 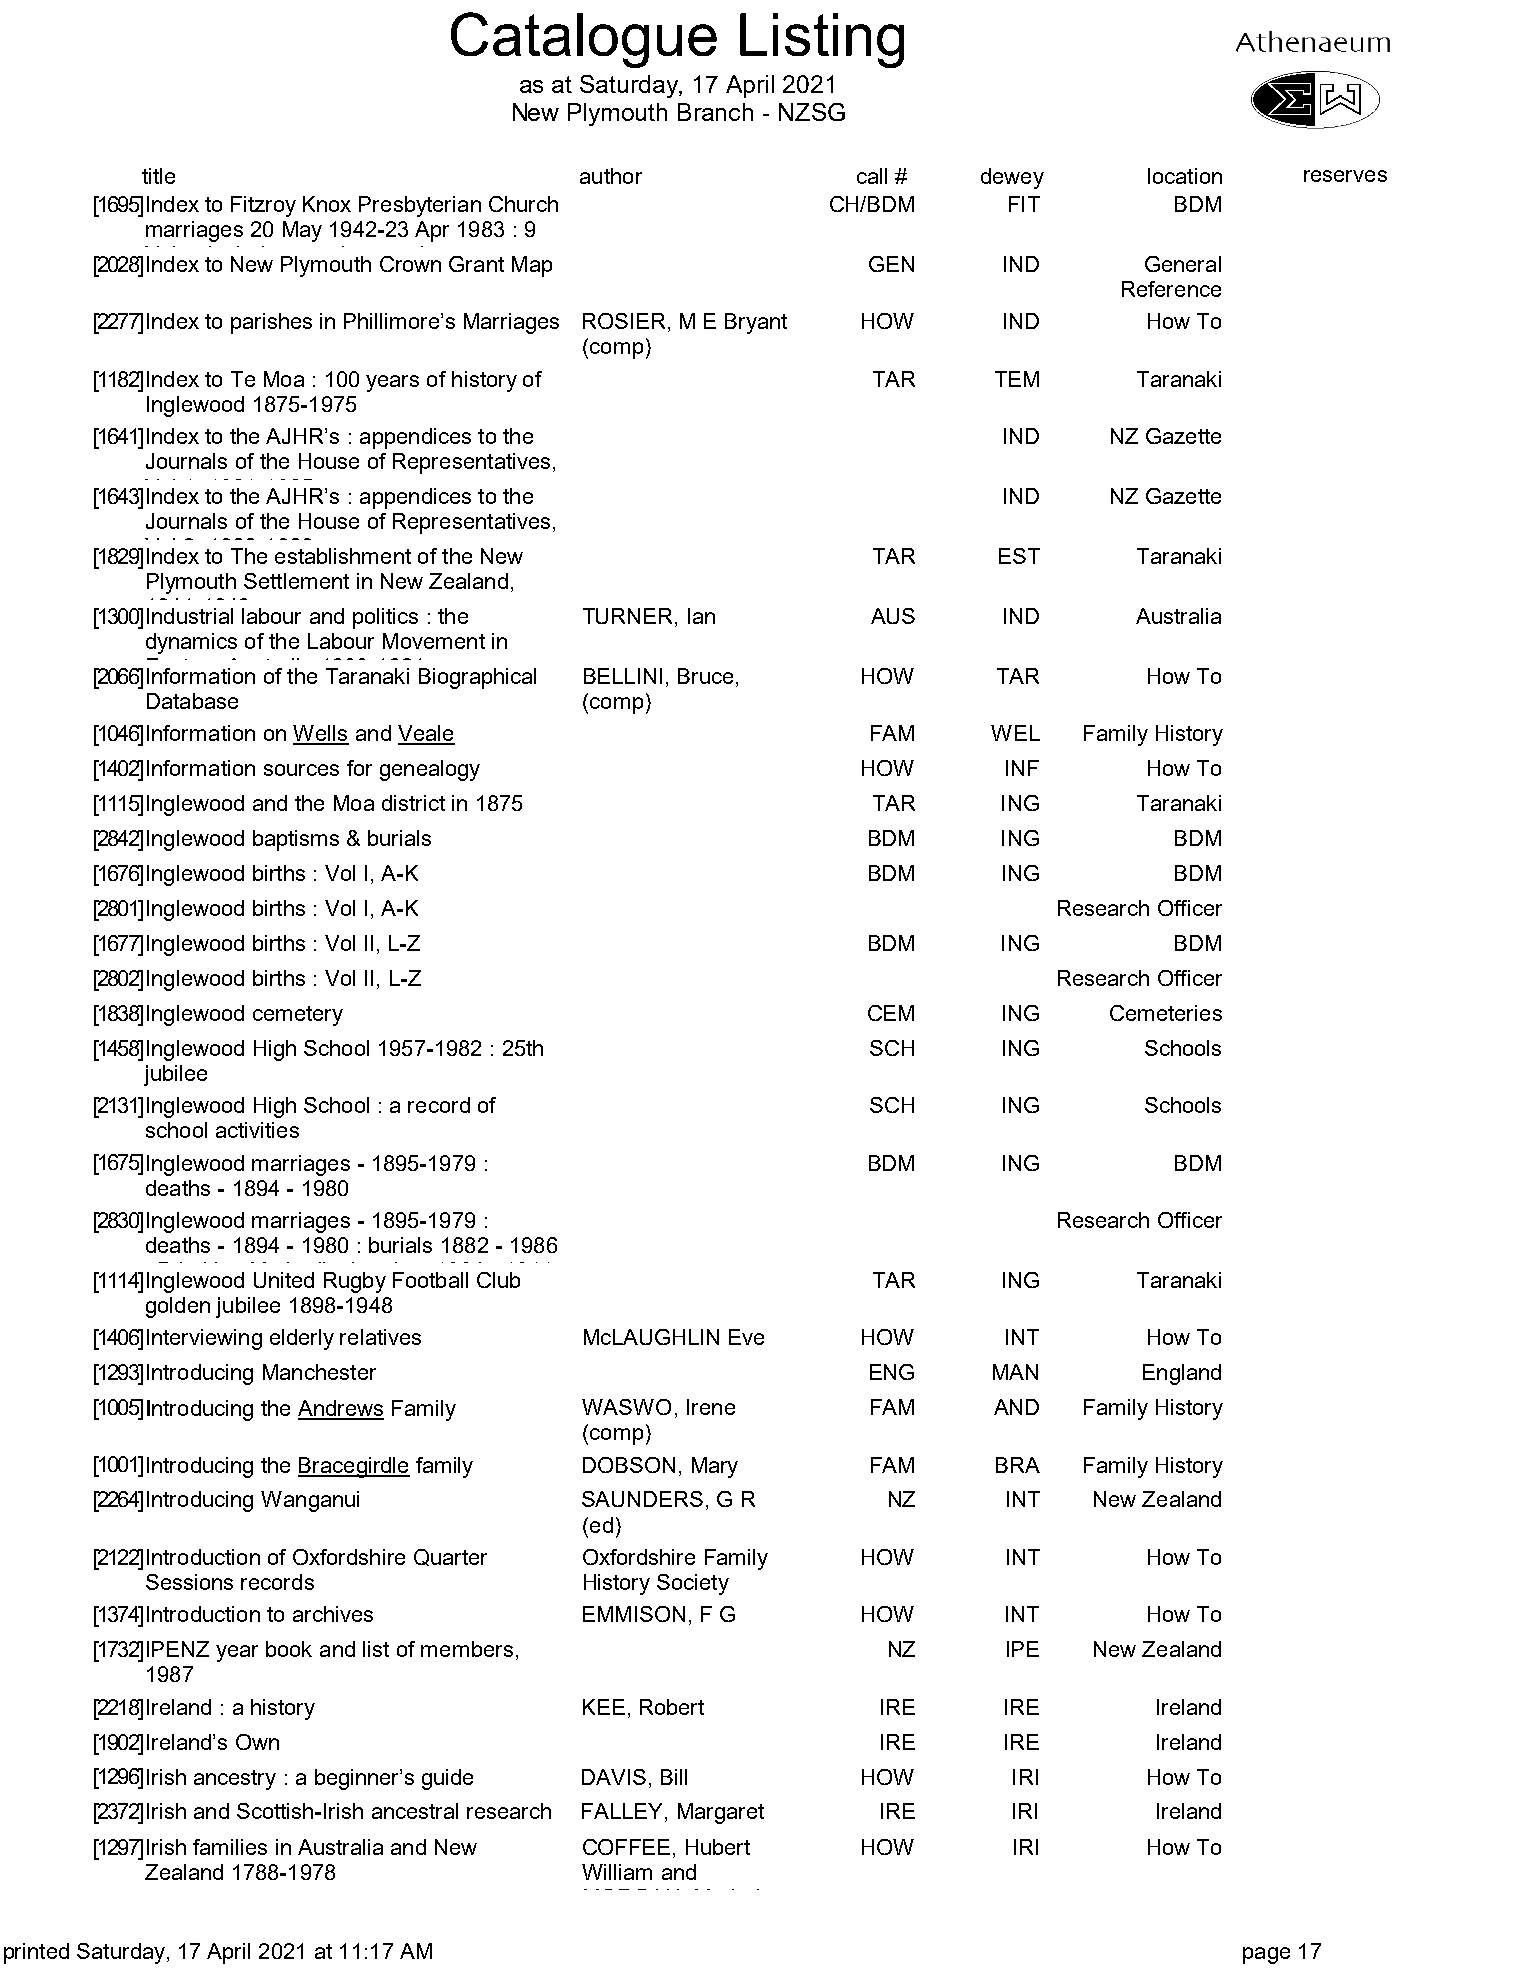 What do you see at coordinates (1017, 379) in the screenshot?
I see `TEM` at bounding box center [1017, 379].
